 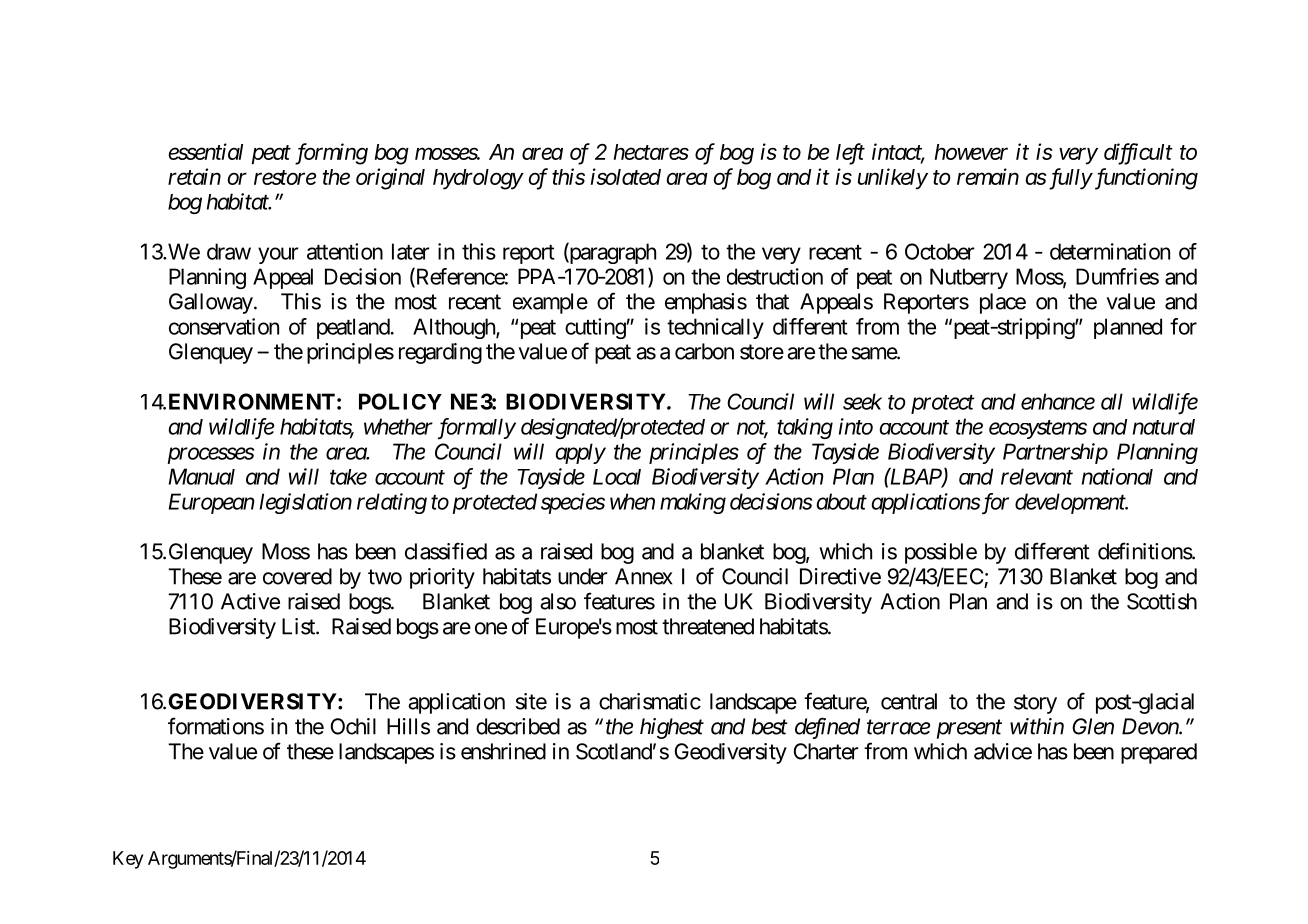 What do you see at coordinates (299, 626) in the screenshot?
I see `List` at bounding box center [299, 626].
